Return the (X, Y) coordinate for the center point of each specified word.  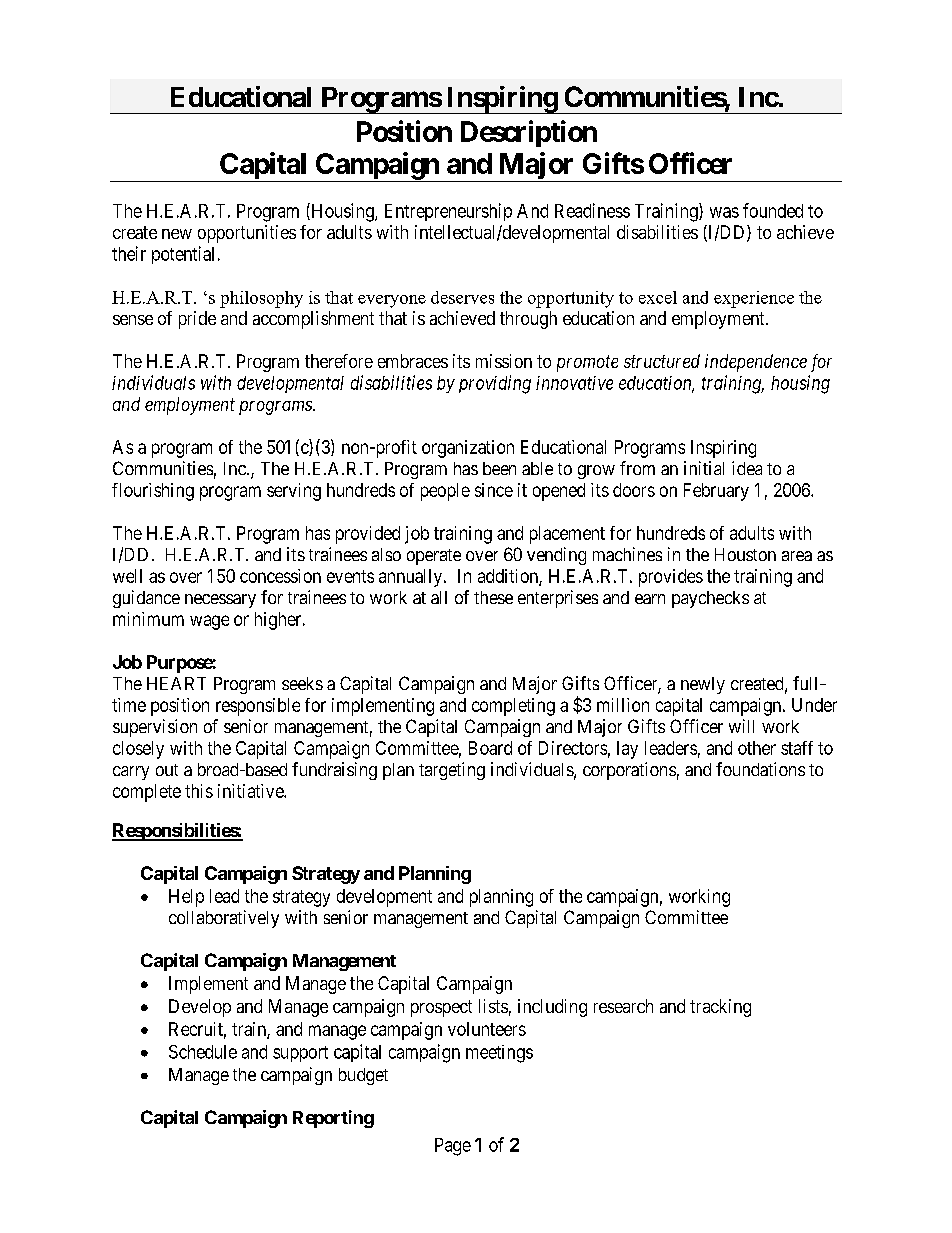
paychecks (710, 599)
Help (186, 898)
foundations (760, 769)
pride (197, 320)
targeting (452, 771)
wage (209, 622)
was (724, 212)
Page (453, 1147)
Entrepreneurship (448, 212)
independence (756, 363)
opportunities (247, 234)
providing (495, 384)
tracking (720, 1008)
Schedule (203, 1052)
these (493, 597)
